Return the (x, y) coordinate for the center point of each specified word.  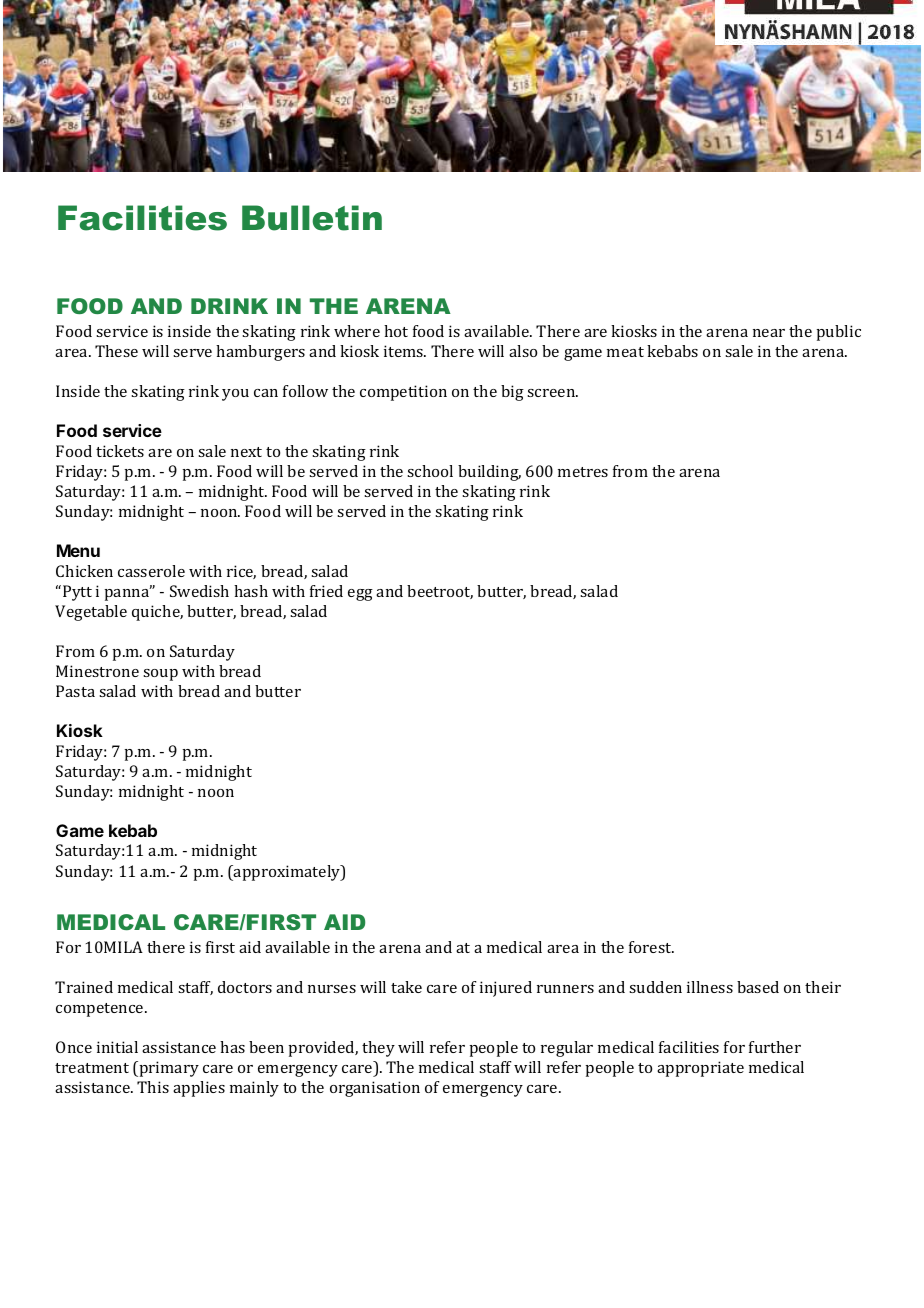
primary (168, 1069)
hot (396, 331)
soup (160, 675)
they (378, 1049)
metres (583, 472)
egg (360, 595)
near (769, 333)
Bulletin (312, 218)
